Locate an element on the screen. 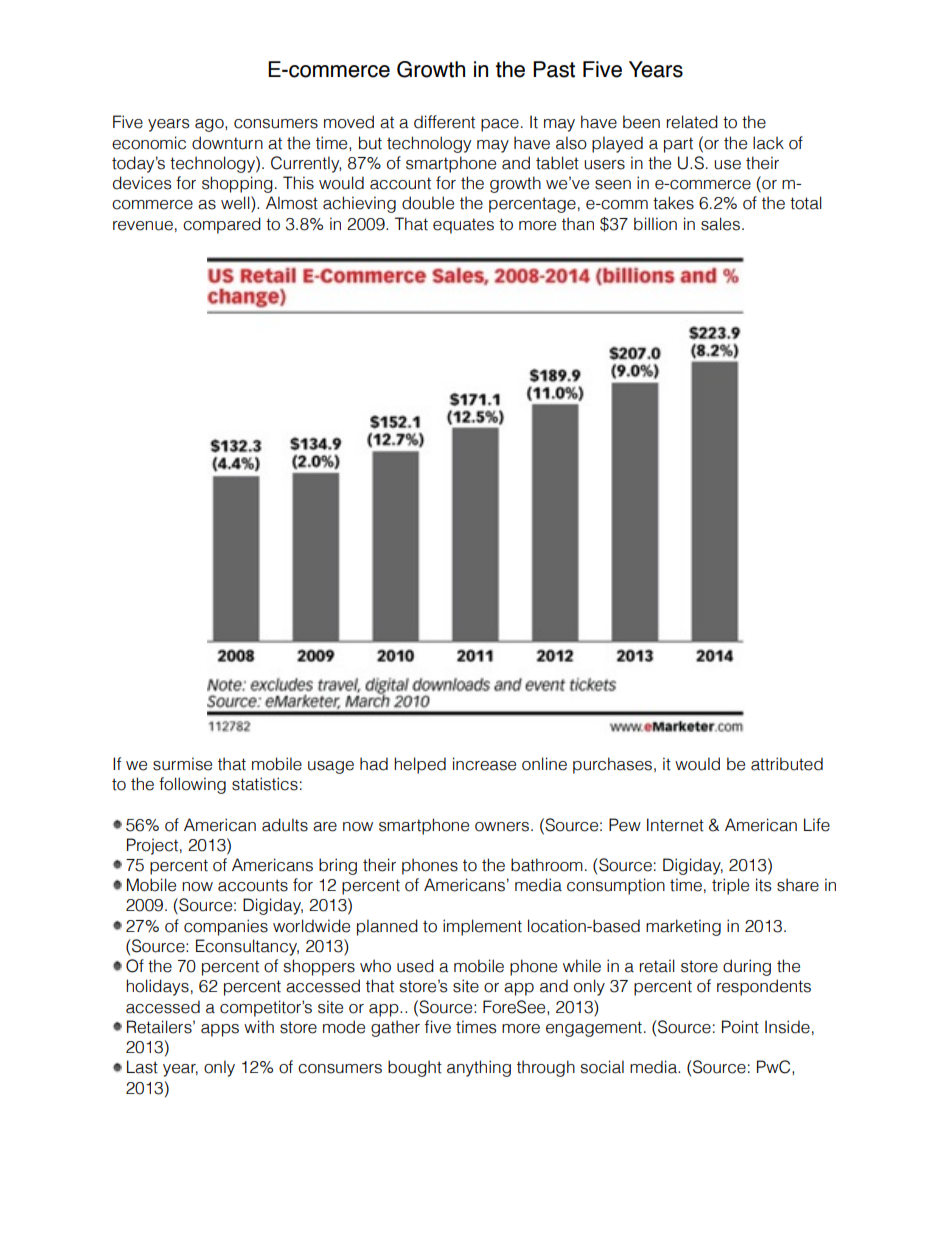 This screenshot has width=952, height=1233. apps is located at coordinates (220, 1030).
